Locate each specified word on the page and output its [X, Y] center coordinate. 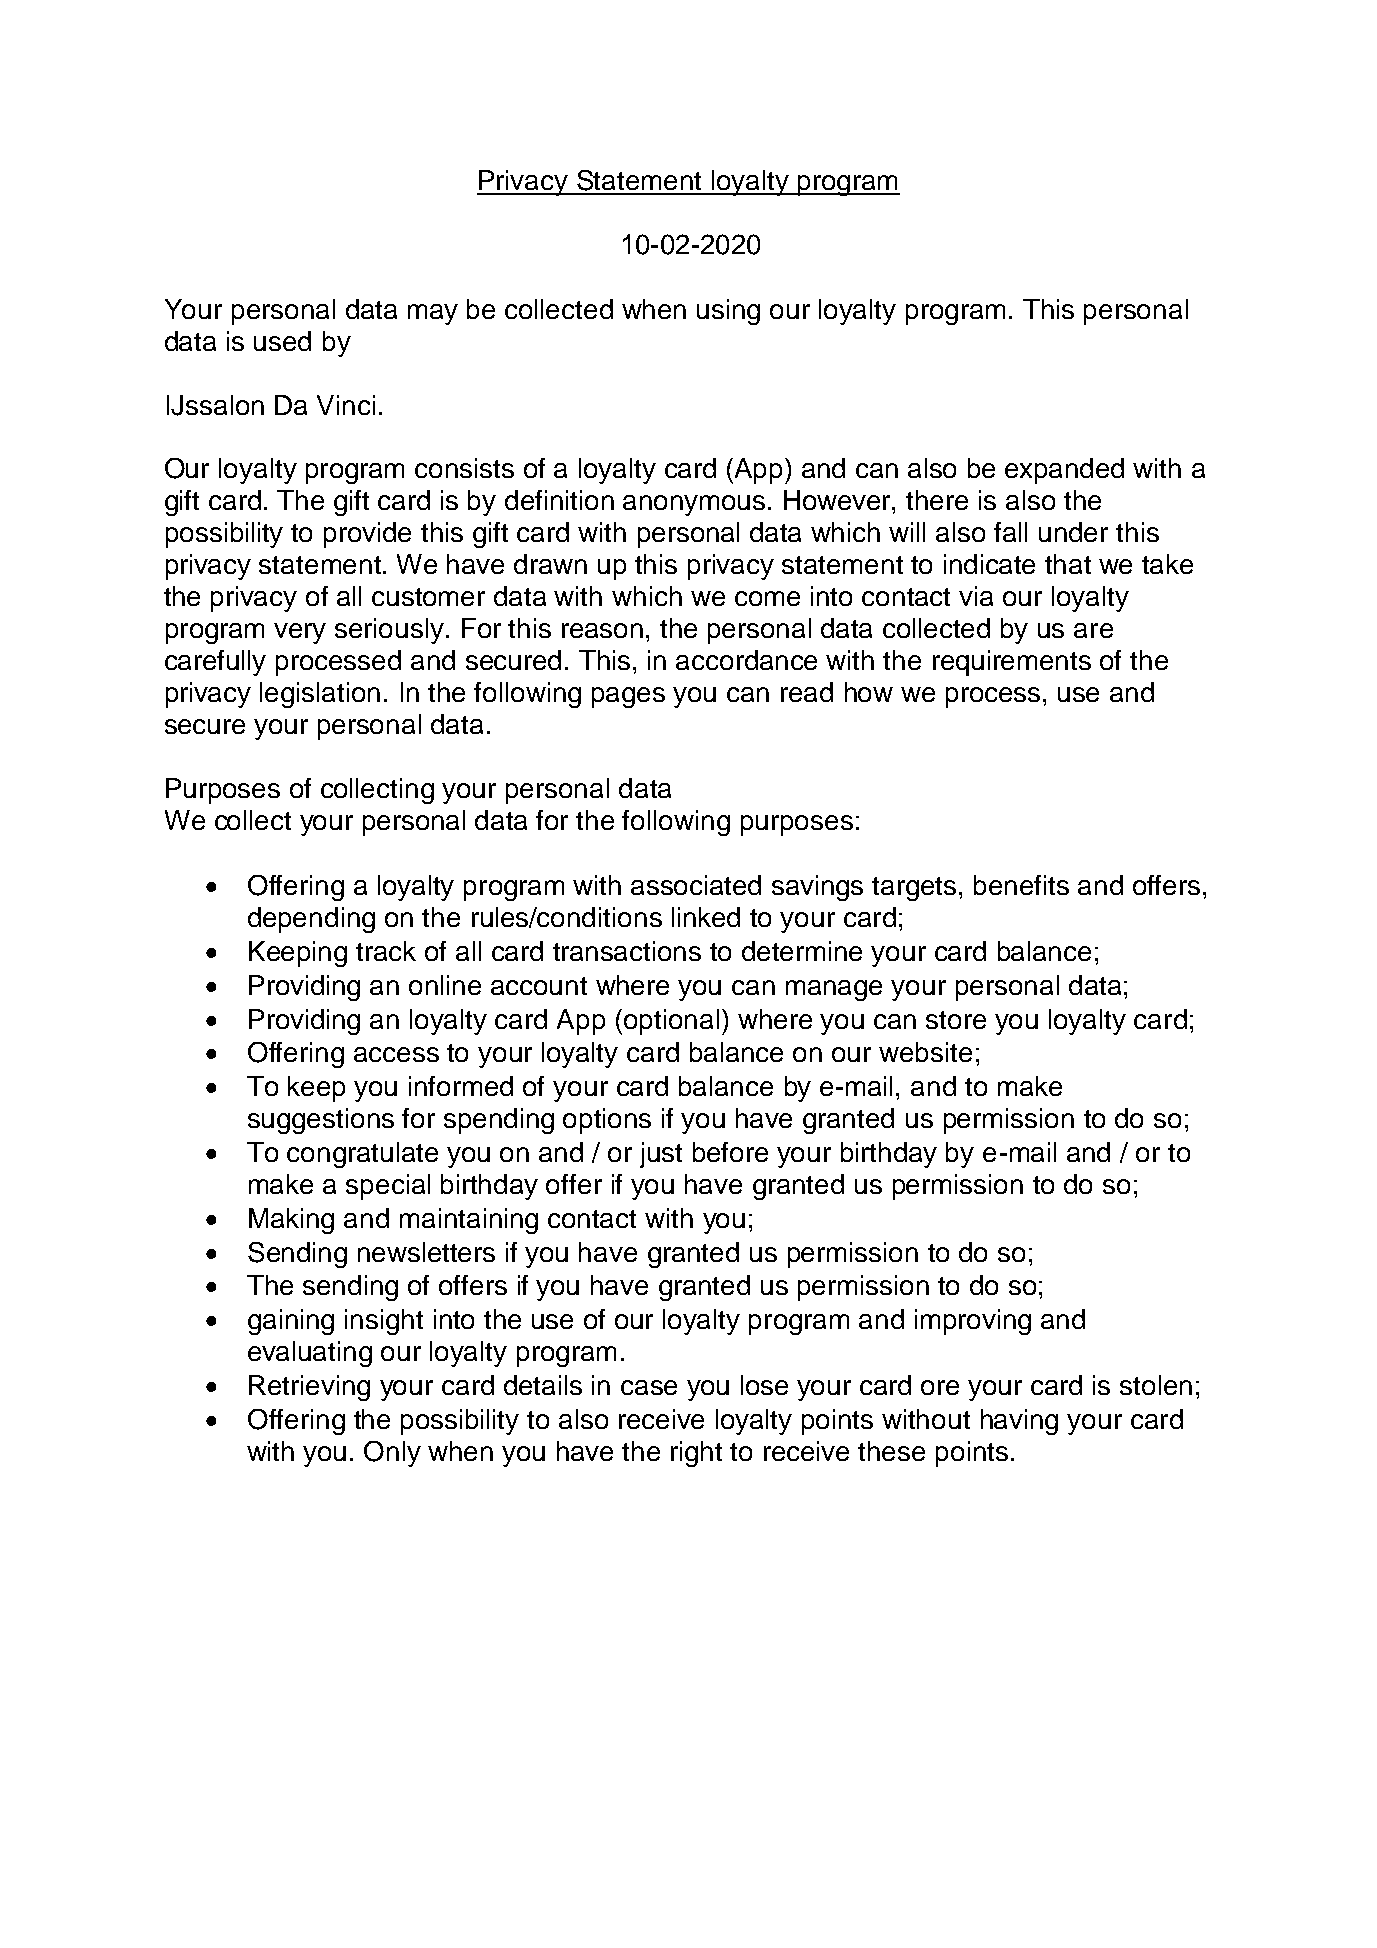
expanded [1064, 471]
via [976, 596]
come [767, 598]
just [661, 1155]
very [300, 633]
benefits [1021, 885]
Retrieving [309, 1388]
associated [696, 885]
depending [311, 920]
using [728, 312]
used [282, 341]
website [925, 1052]
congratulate [362, 1155]
